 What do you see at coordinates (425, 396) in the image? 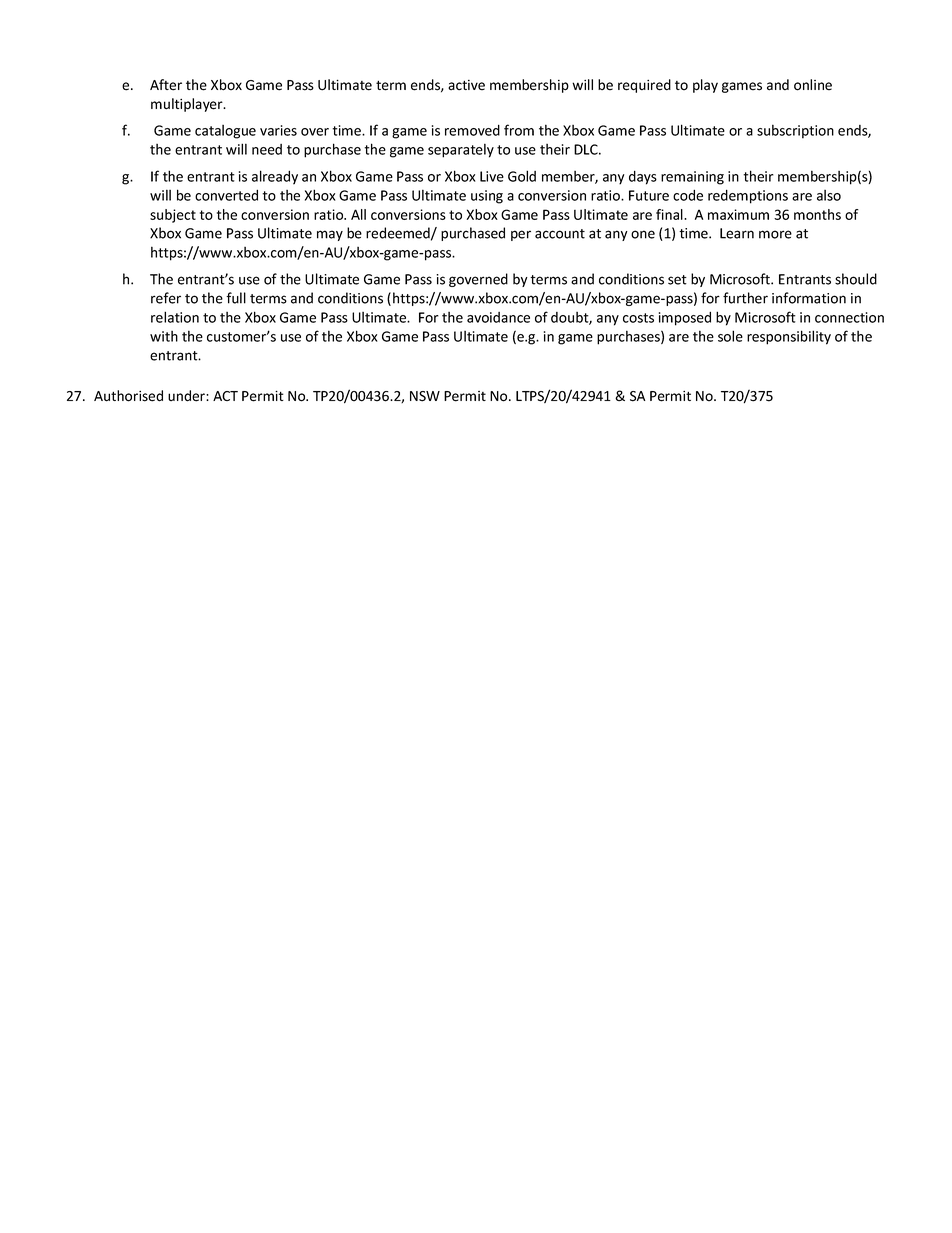
I see `NSW` at bounding box center [425, 396].
